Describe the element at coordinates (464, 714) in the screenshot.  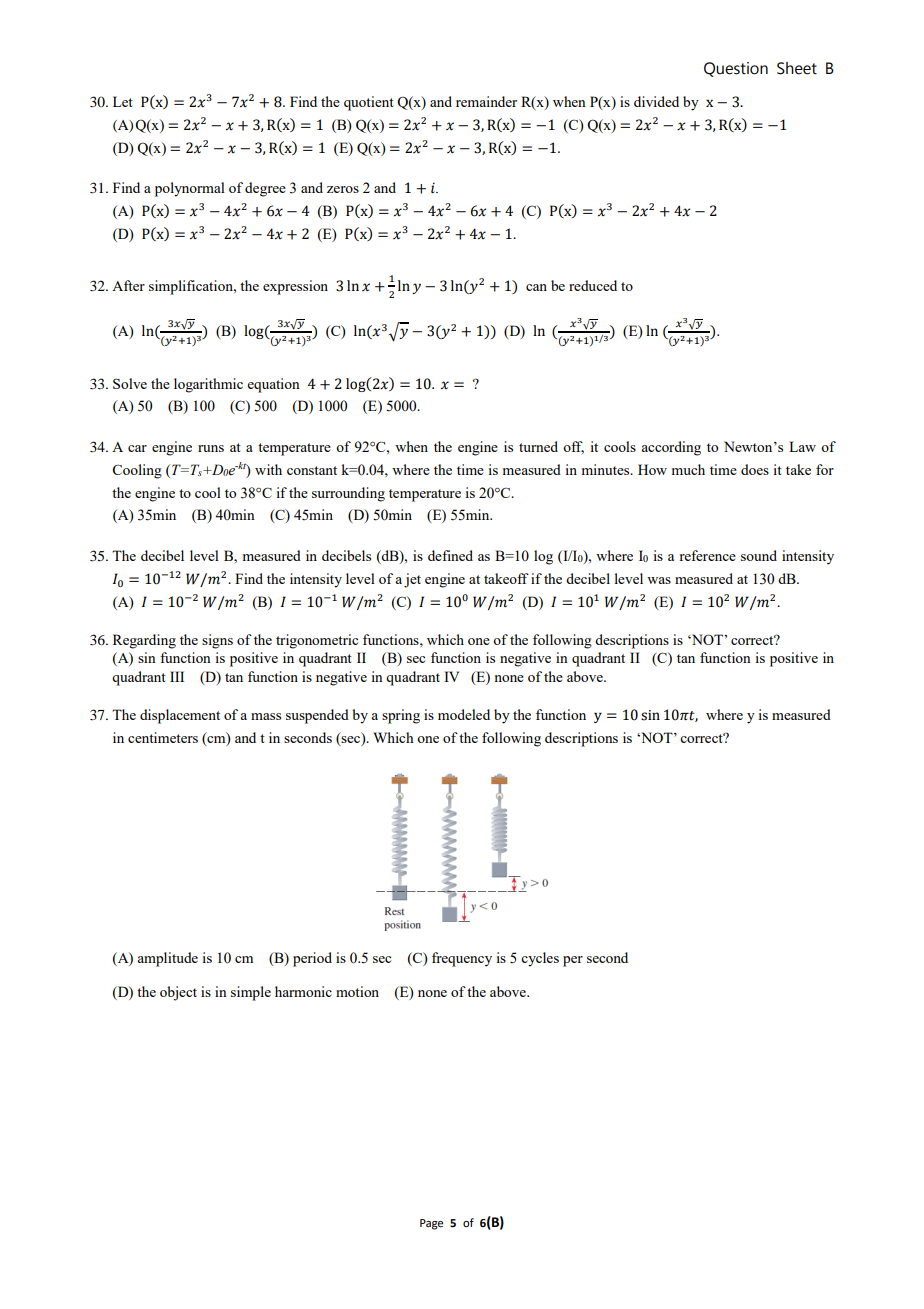
I see `modeled` at that location.
